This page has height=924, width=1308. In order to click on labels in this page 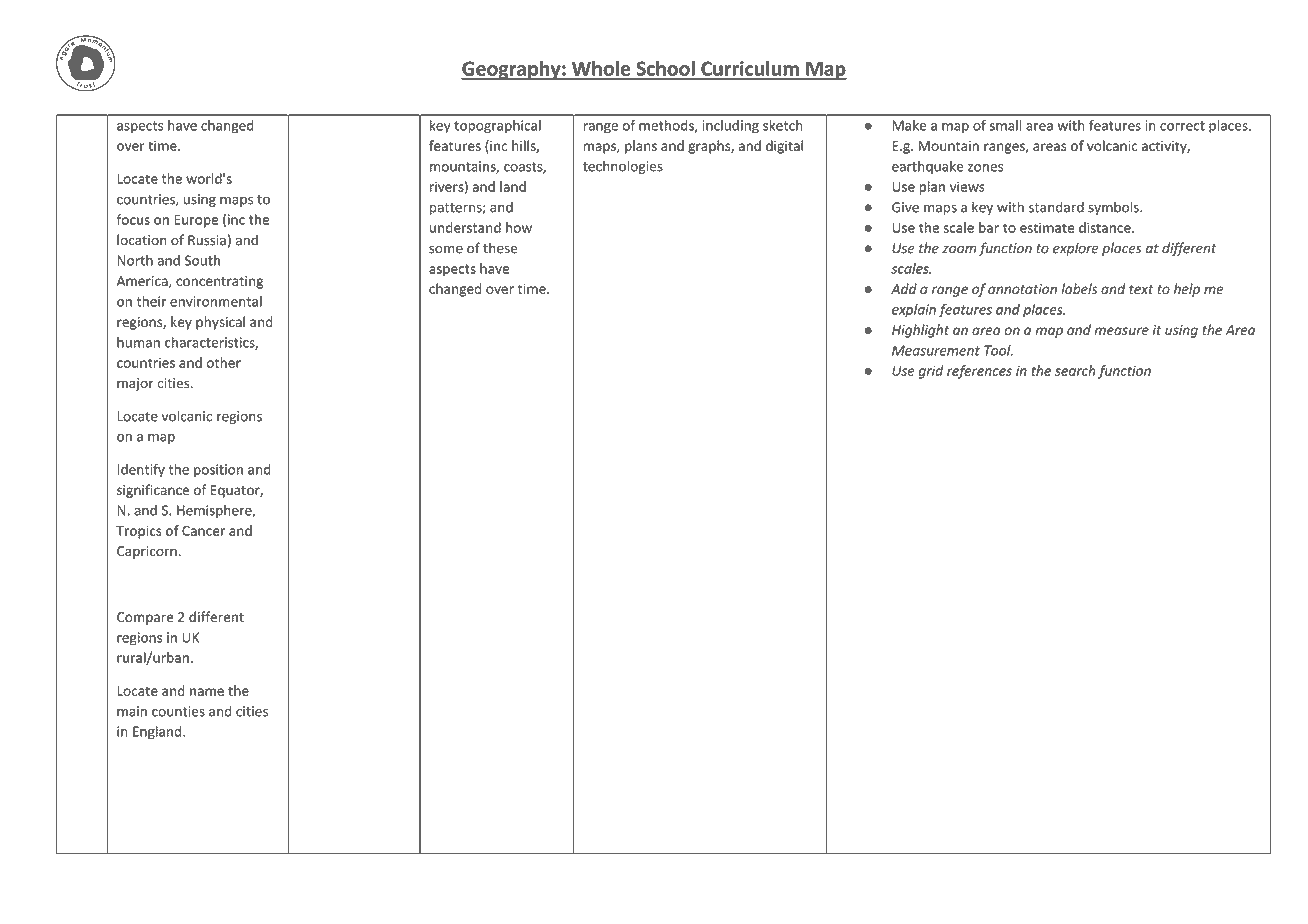, I will do `click(1079, 289)`.
